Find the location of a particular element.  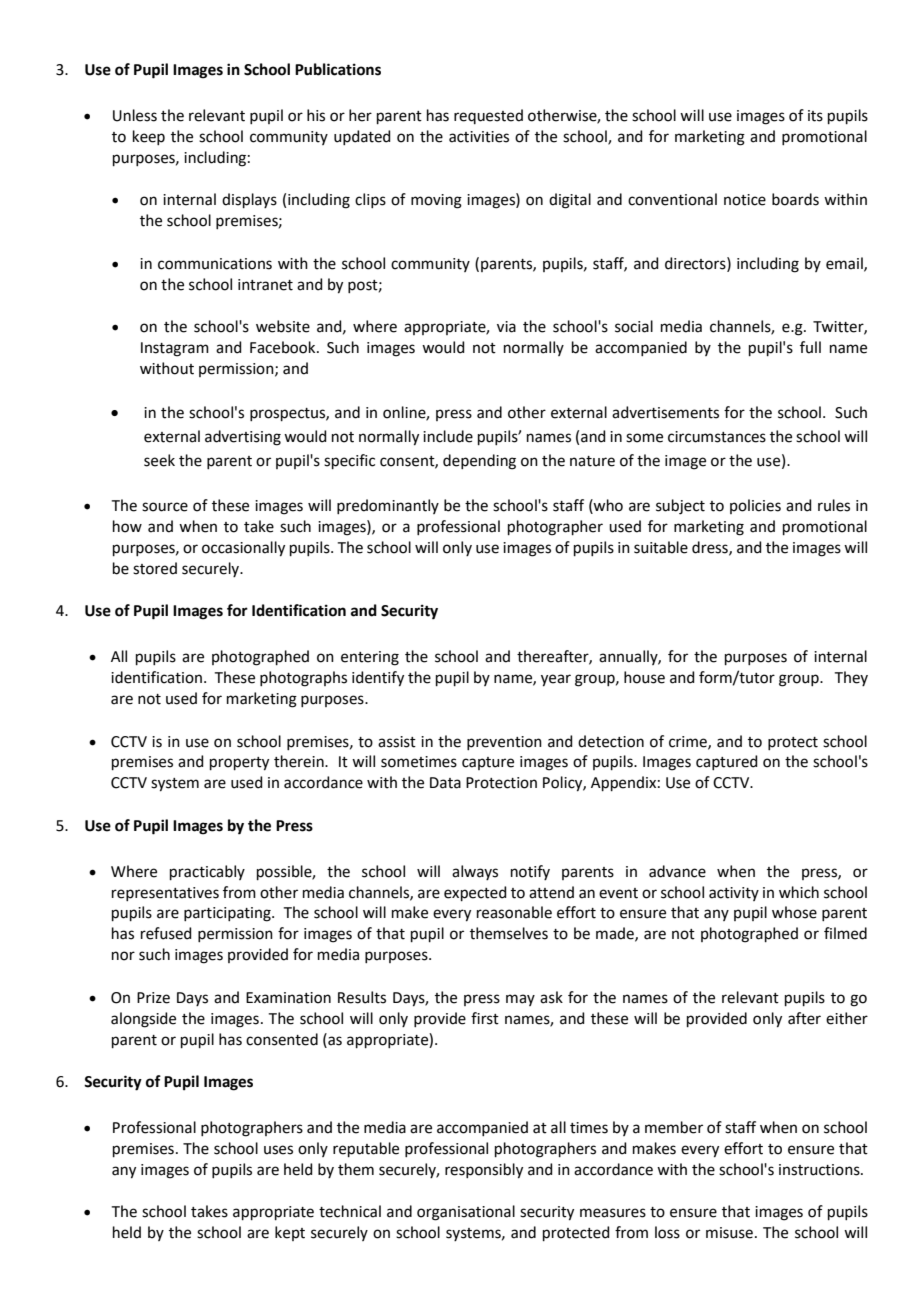

year is located at coordinates (556, 680).
